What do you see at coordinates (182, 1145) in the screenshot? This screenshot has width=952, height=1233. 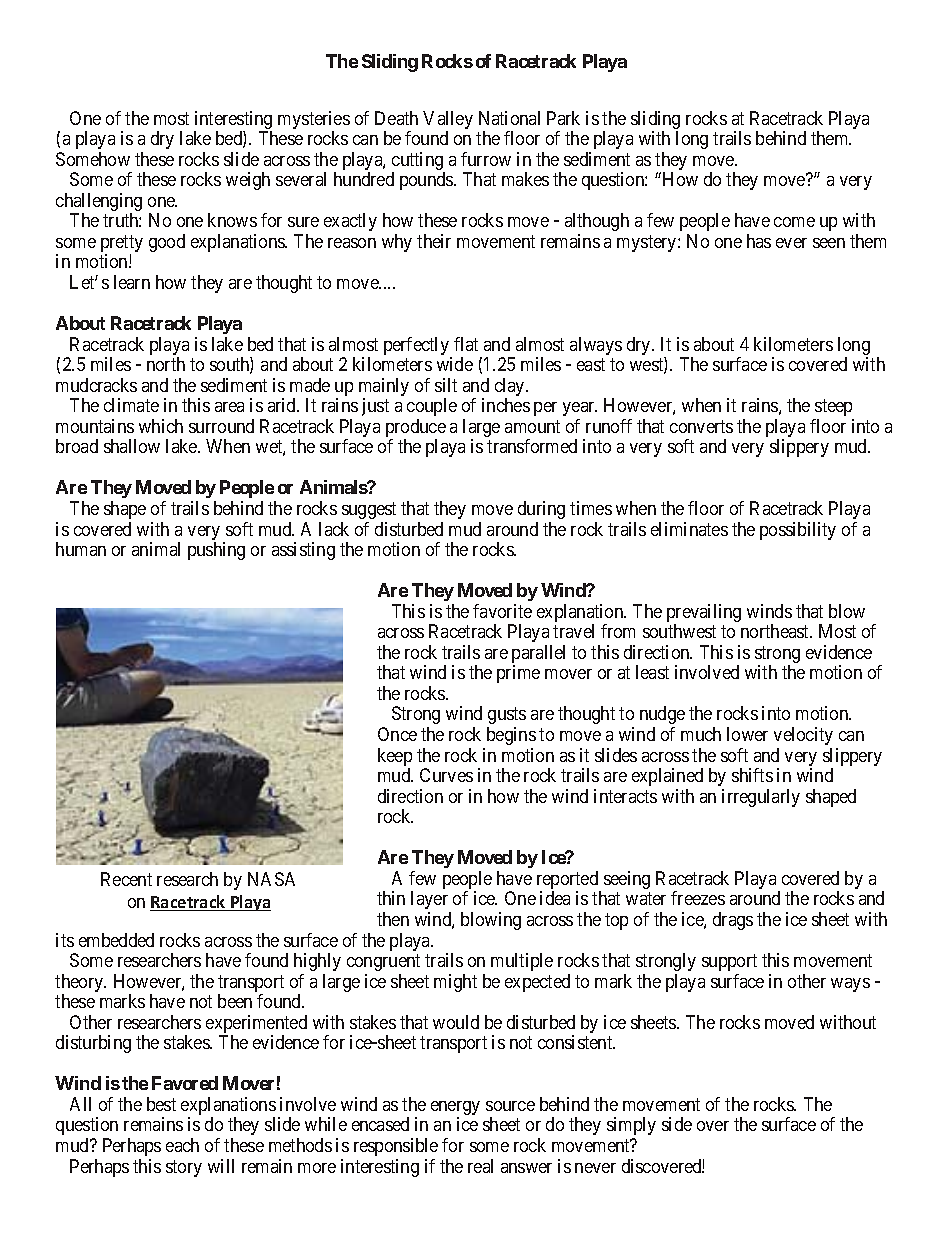 I see `each` at bounding box center [182, 1145].
